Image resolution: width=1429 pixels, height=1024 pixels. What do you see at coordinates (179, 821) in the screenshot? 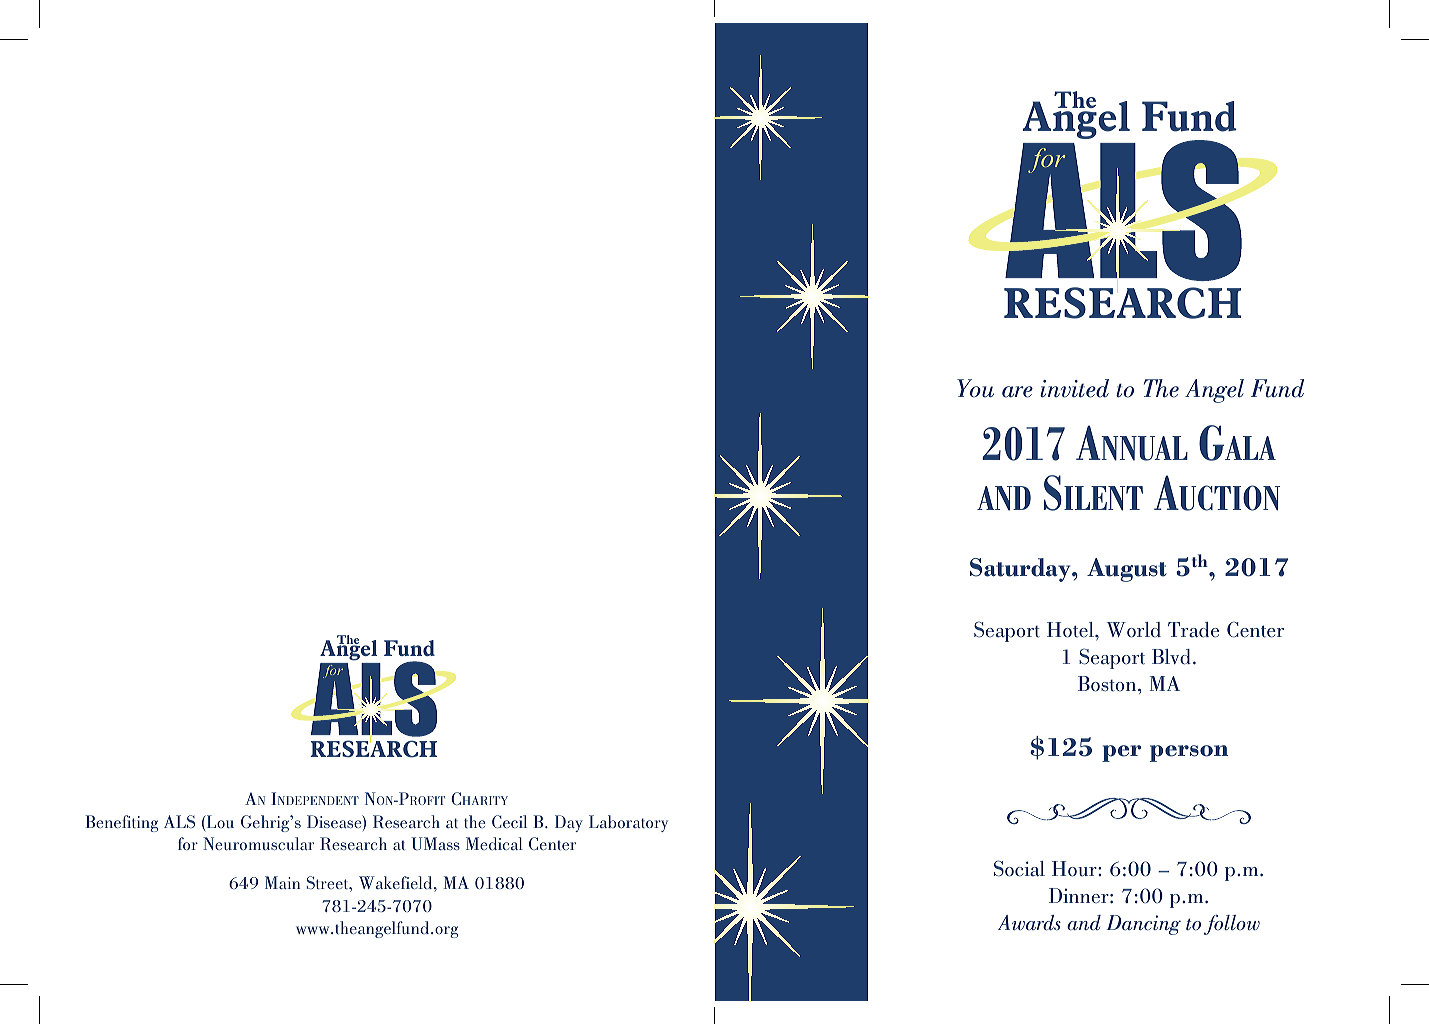
I see `ALS` at bounding box center [179, 821].
